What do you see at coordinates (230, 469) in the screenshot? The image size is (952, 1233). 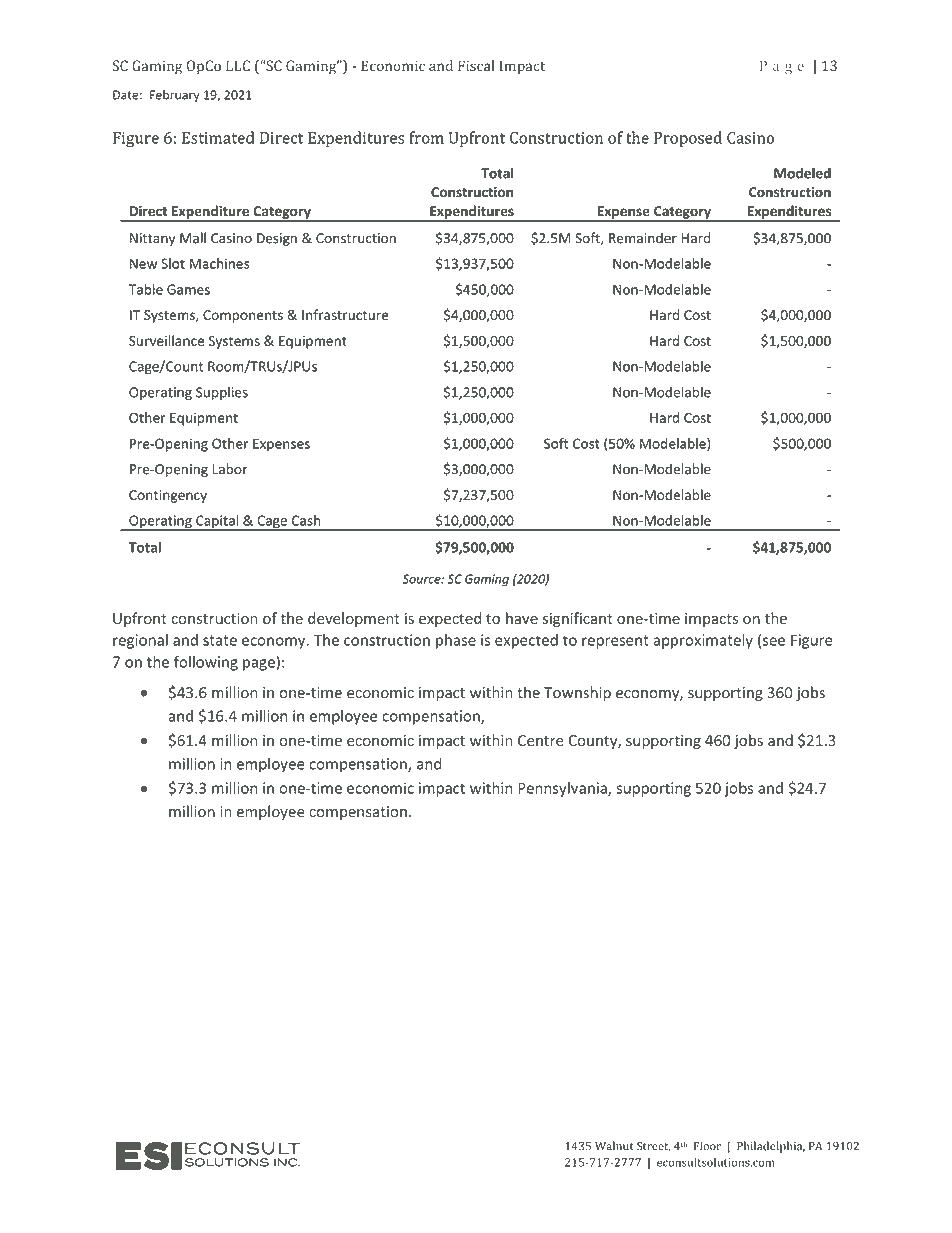 I see `Labor` at bounding box center [230, 469].
